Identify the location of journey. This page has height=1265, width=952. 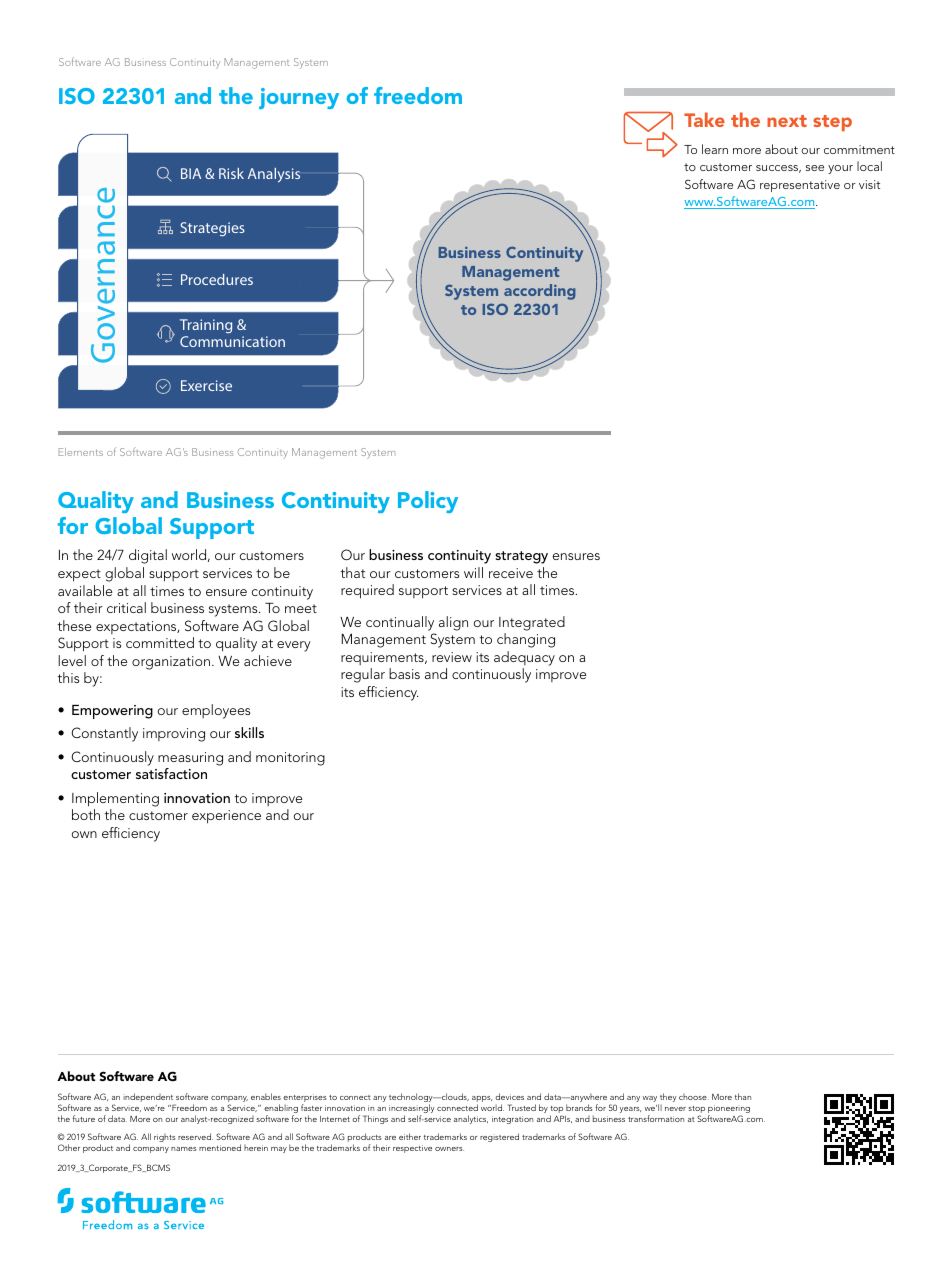
(299, 98).
